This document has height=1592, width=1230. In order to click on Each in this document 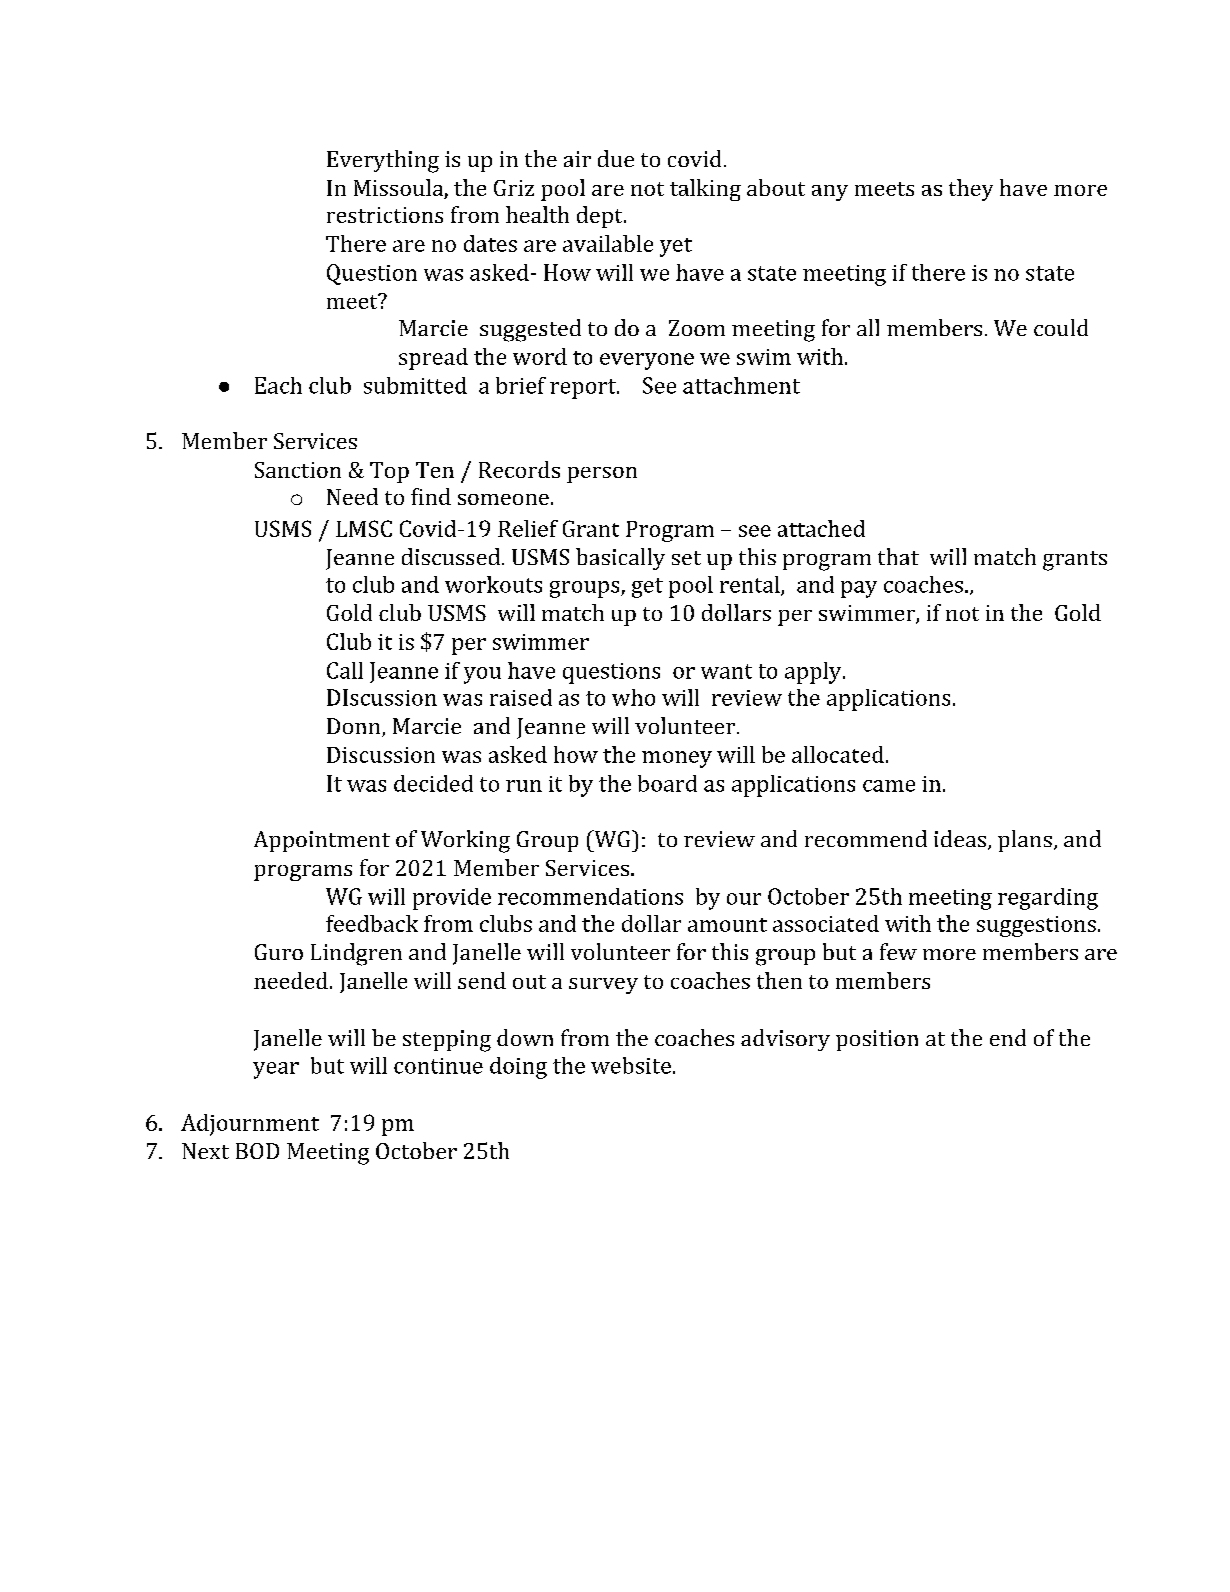, I will do `click(278, 385)`.
